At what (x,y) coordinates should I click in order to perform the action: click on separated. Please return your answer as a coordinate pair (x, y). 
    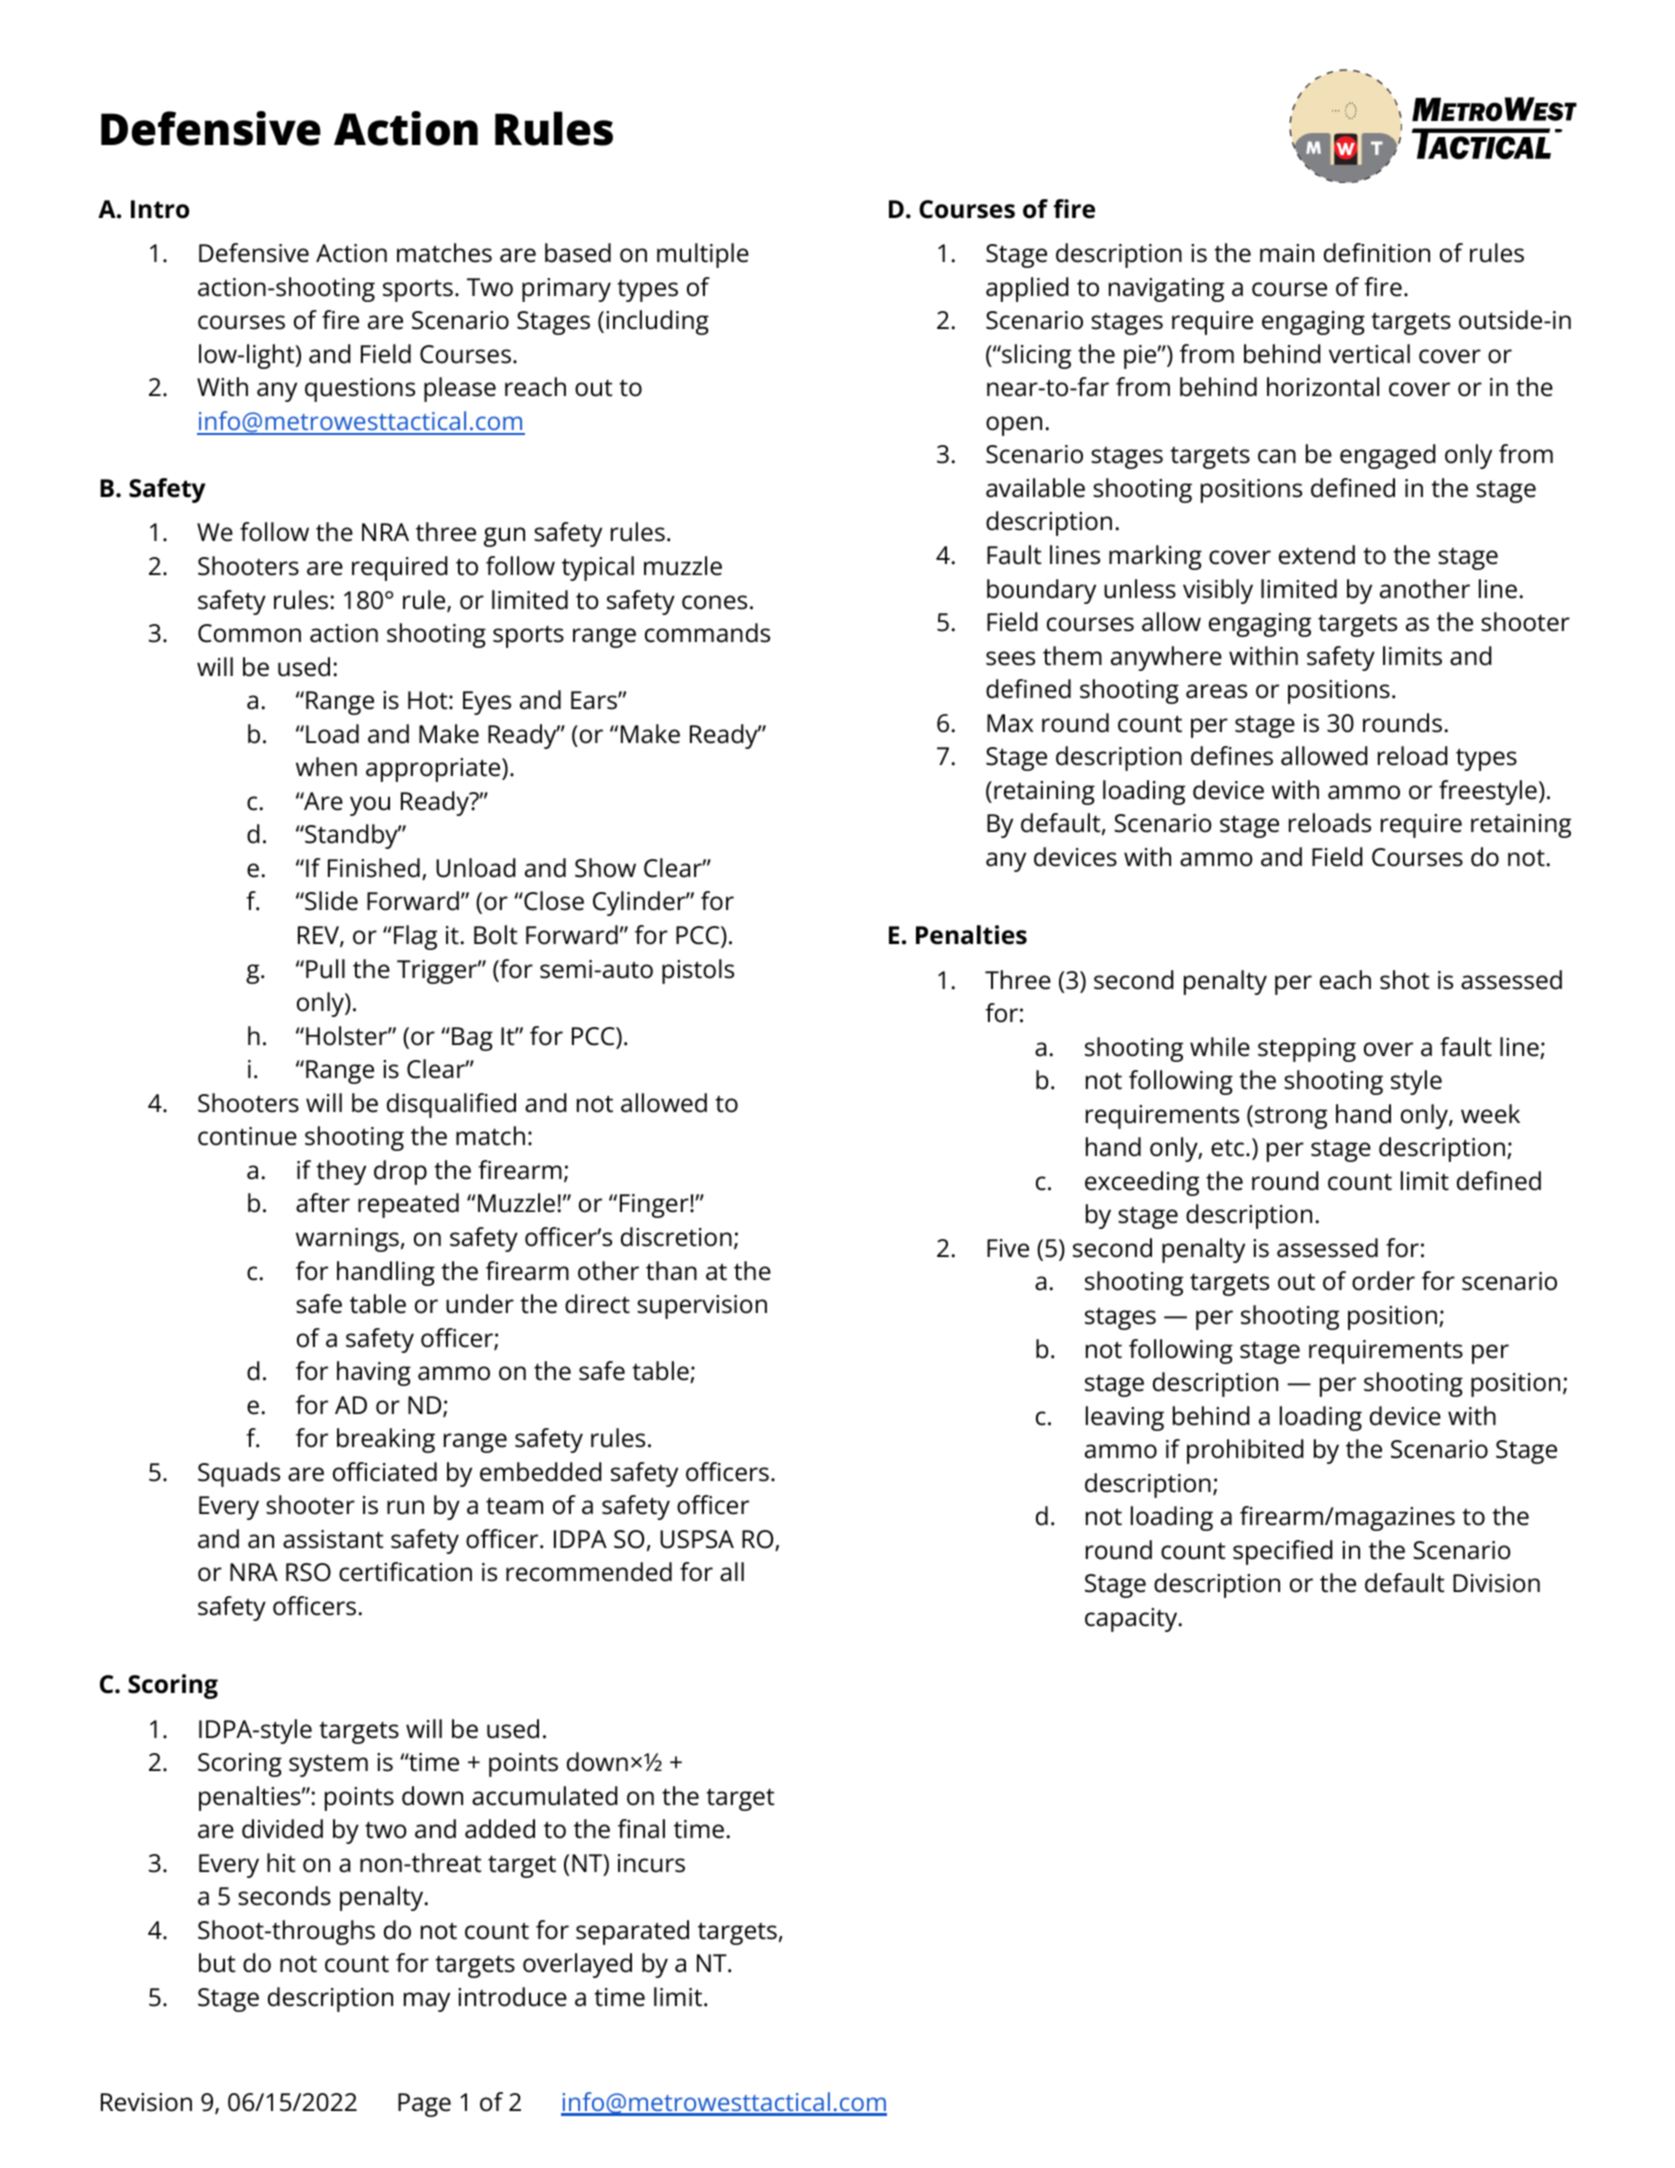
    Looking at the image, I should click on (632, 1932).
